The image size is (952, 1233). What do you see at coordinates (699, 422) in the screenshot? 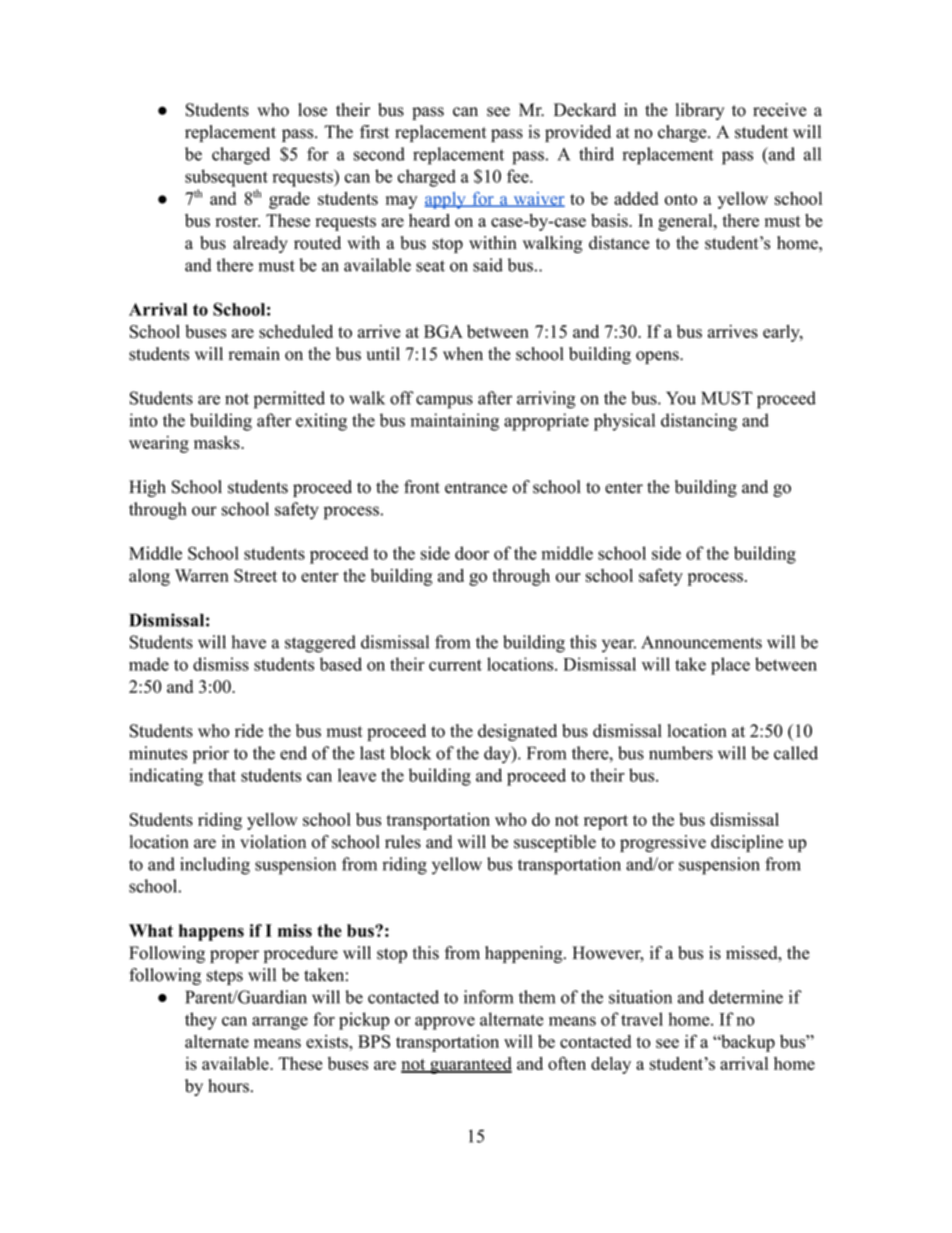
I see `distancing` at bounding box center [699, 422].
